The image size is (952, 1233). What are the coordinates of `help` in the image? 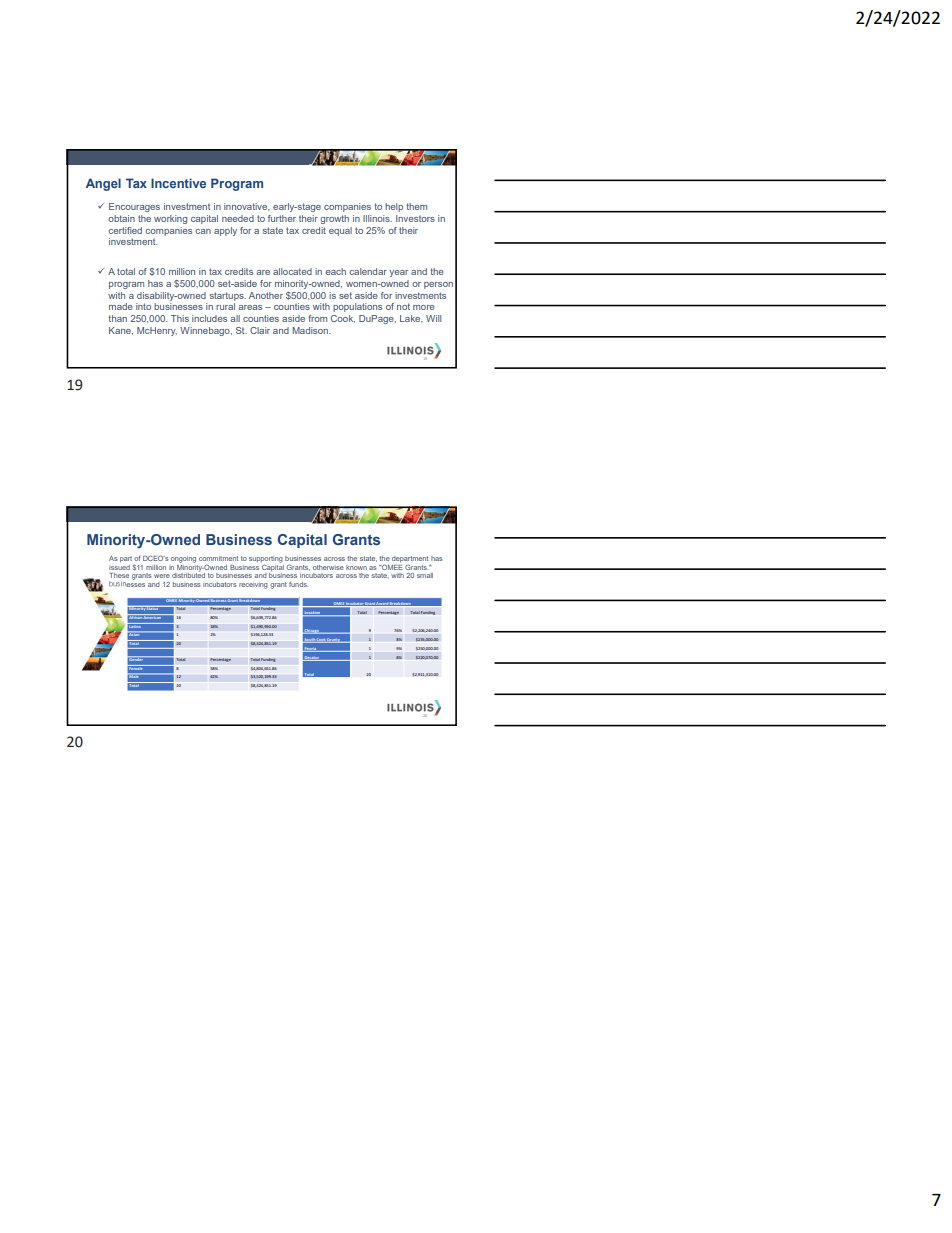 It's located at (394, 207).
